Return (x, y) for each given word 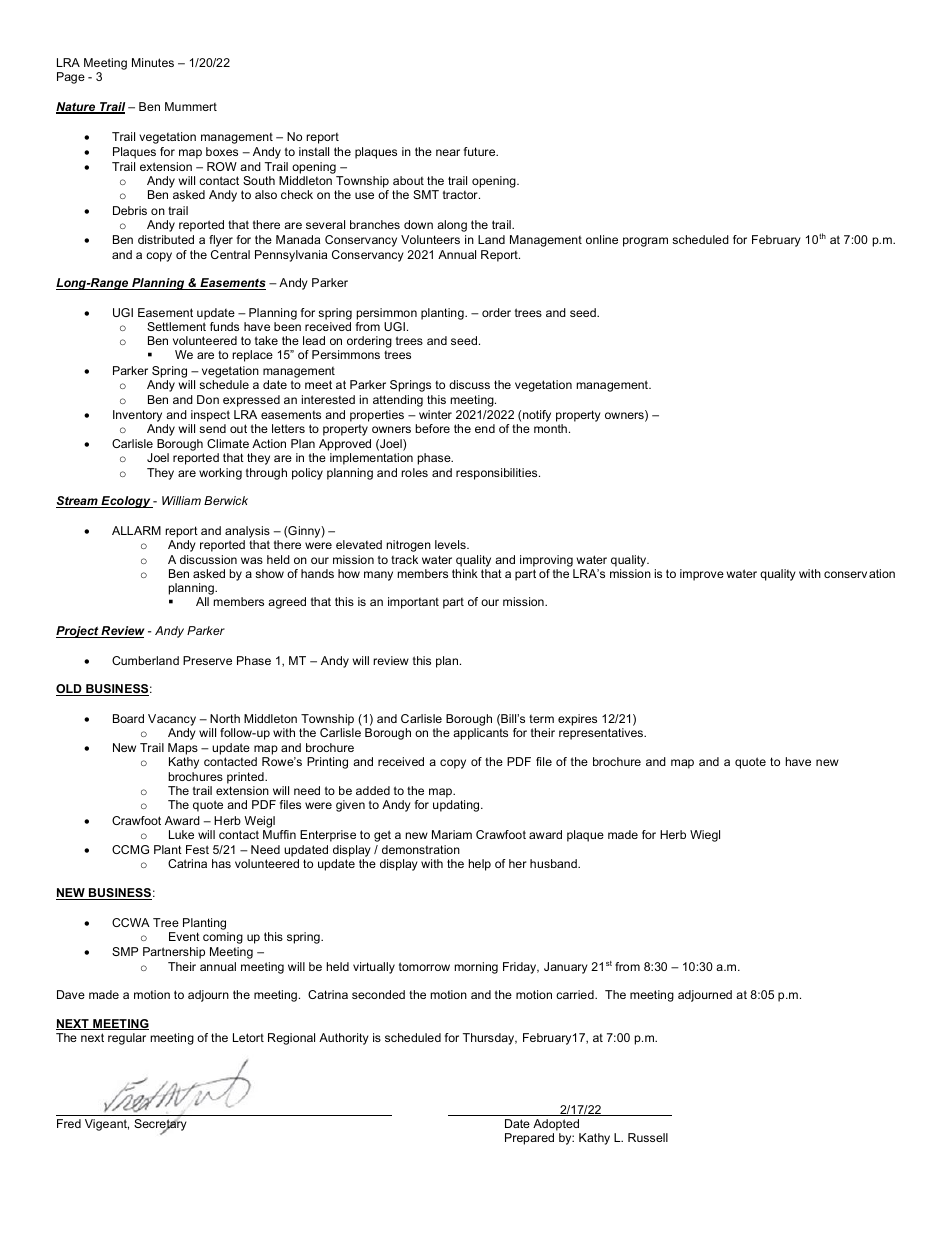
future (481, 151)
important (413, 603)
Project (78, 632)
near (448, 152)
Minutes (153, 62)
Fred (69, 1123)
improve (702, 575)
